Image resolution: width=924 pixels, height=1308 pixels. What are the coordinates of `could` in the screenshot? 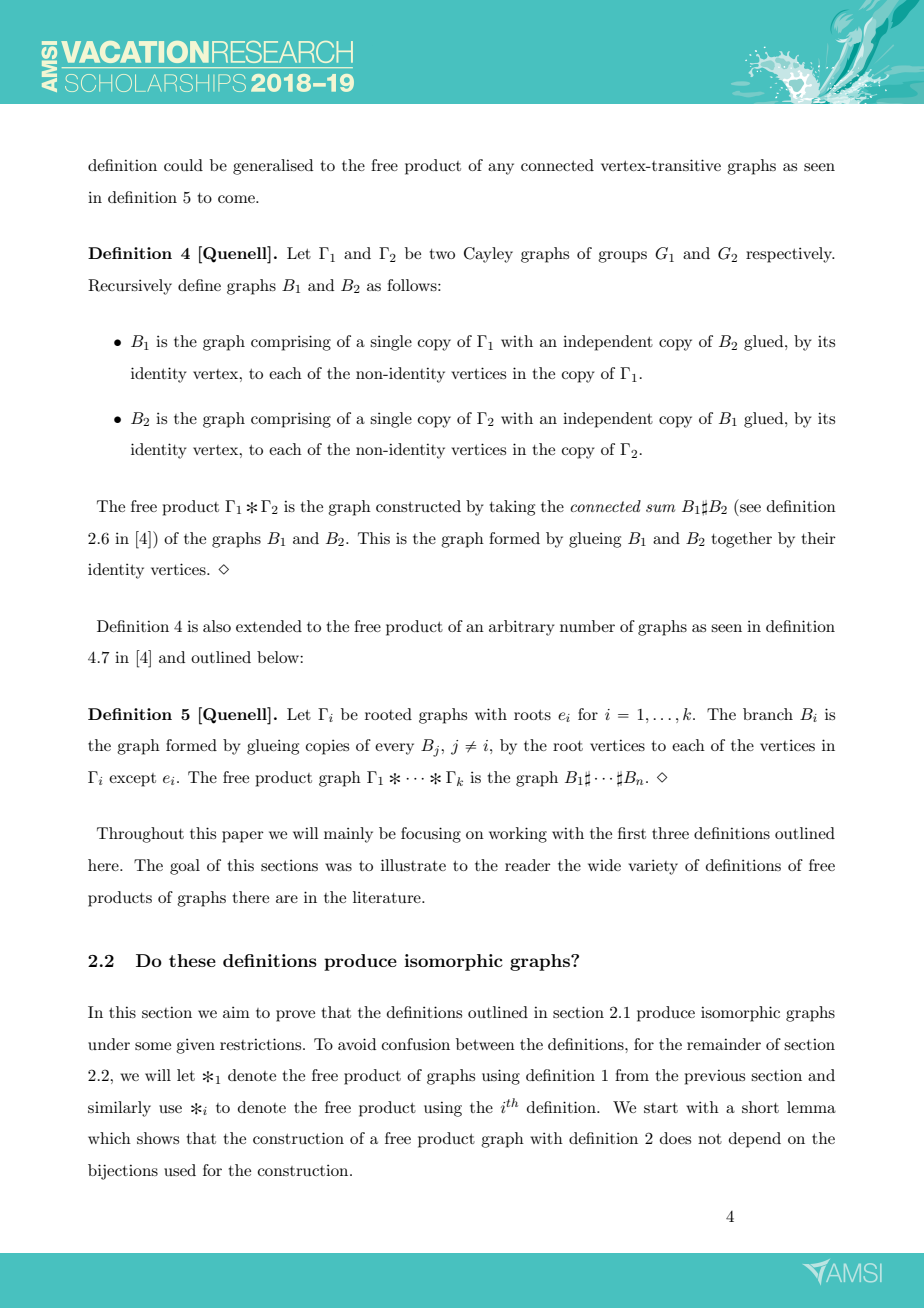 It's located at (183, 165).
